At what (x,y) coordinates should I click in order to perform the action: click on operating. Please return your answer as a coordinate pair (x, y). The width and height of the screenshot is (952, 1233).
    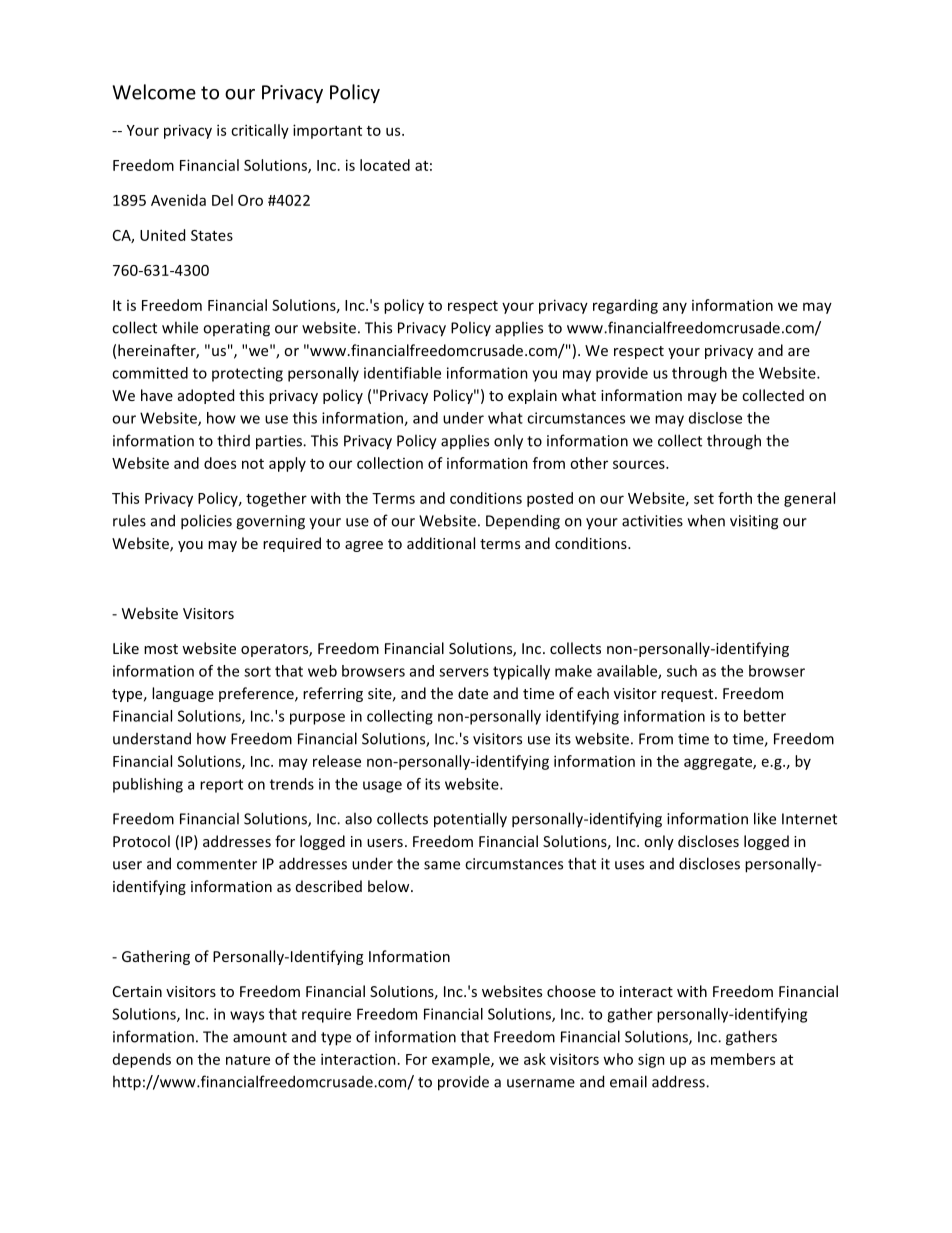
    Looking at the image, I should click on (236, 329).
